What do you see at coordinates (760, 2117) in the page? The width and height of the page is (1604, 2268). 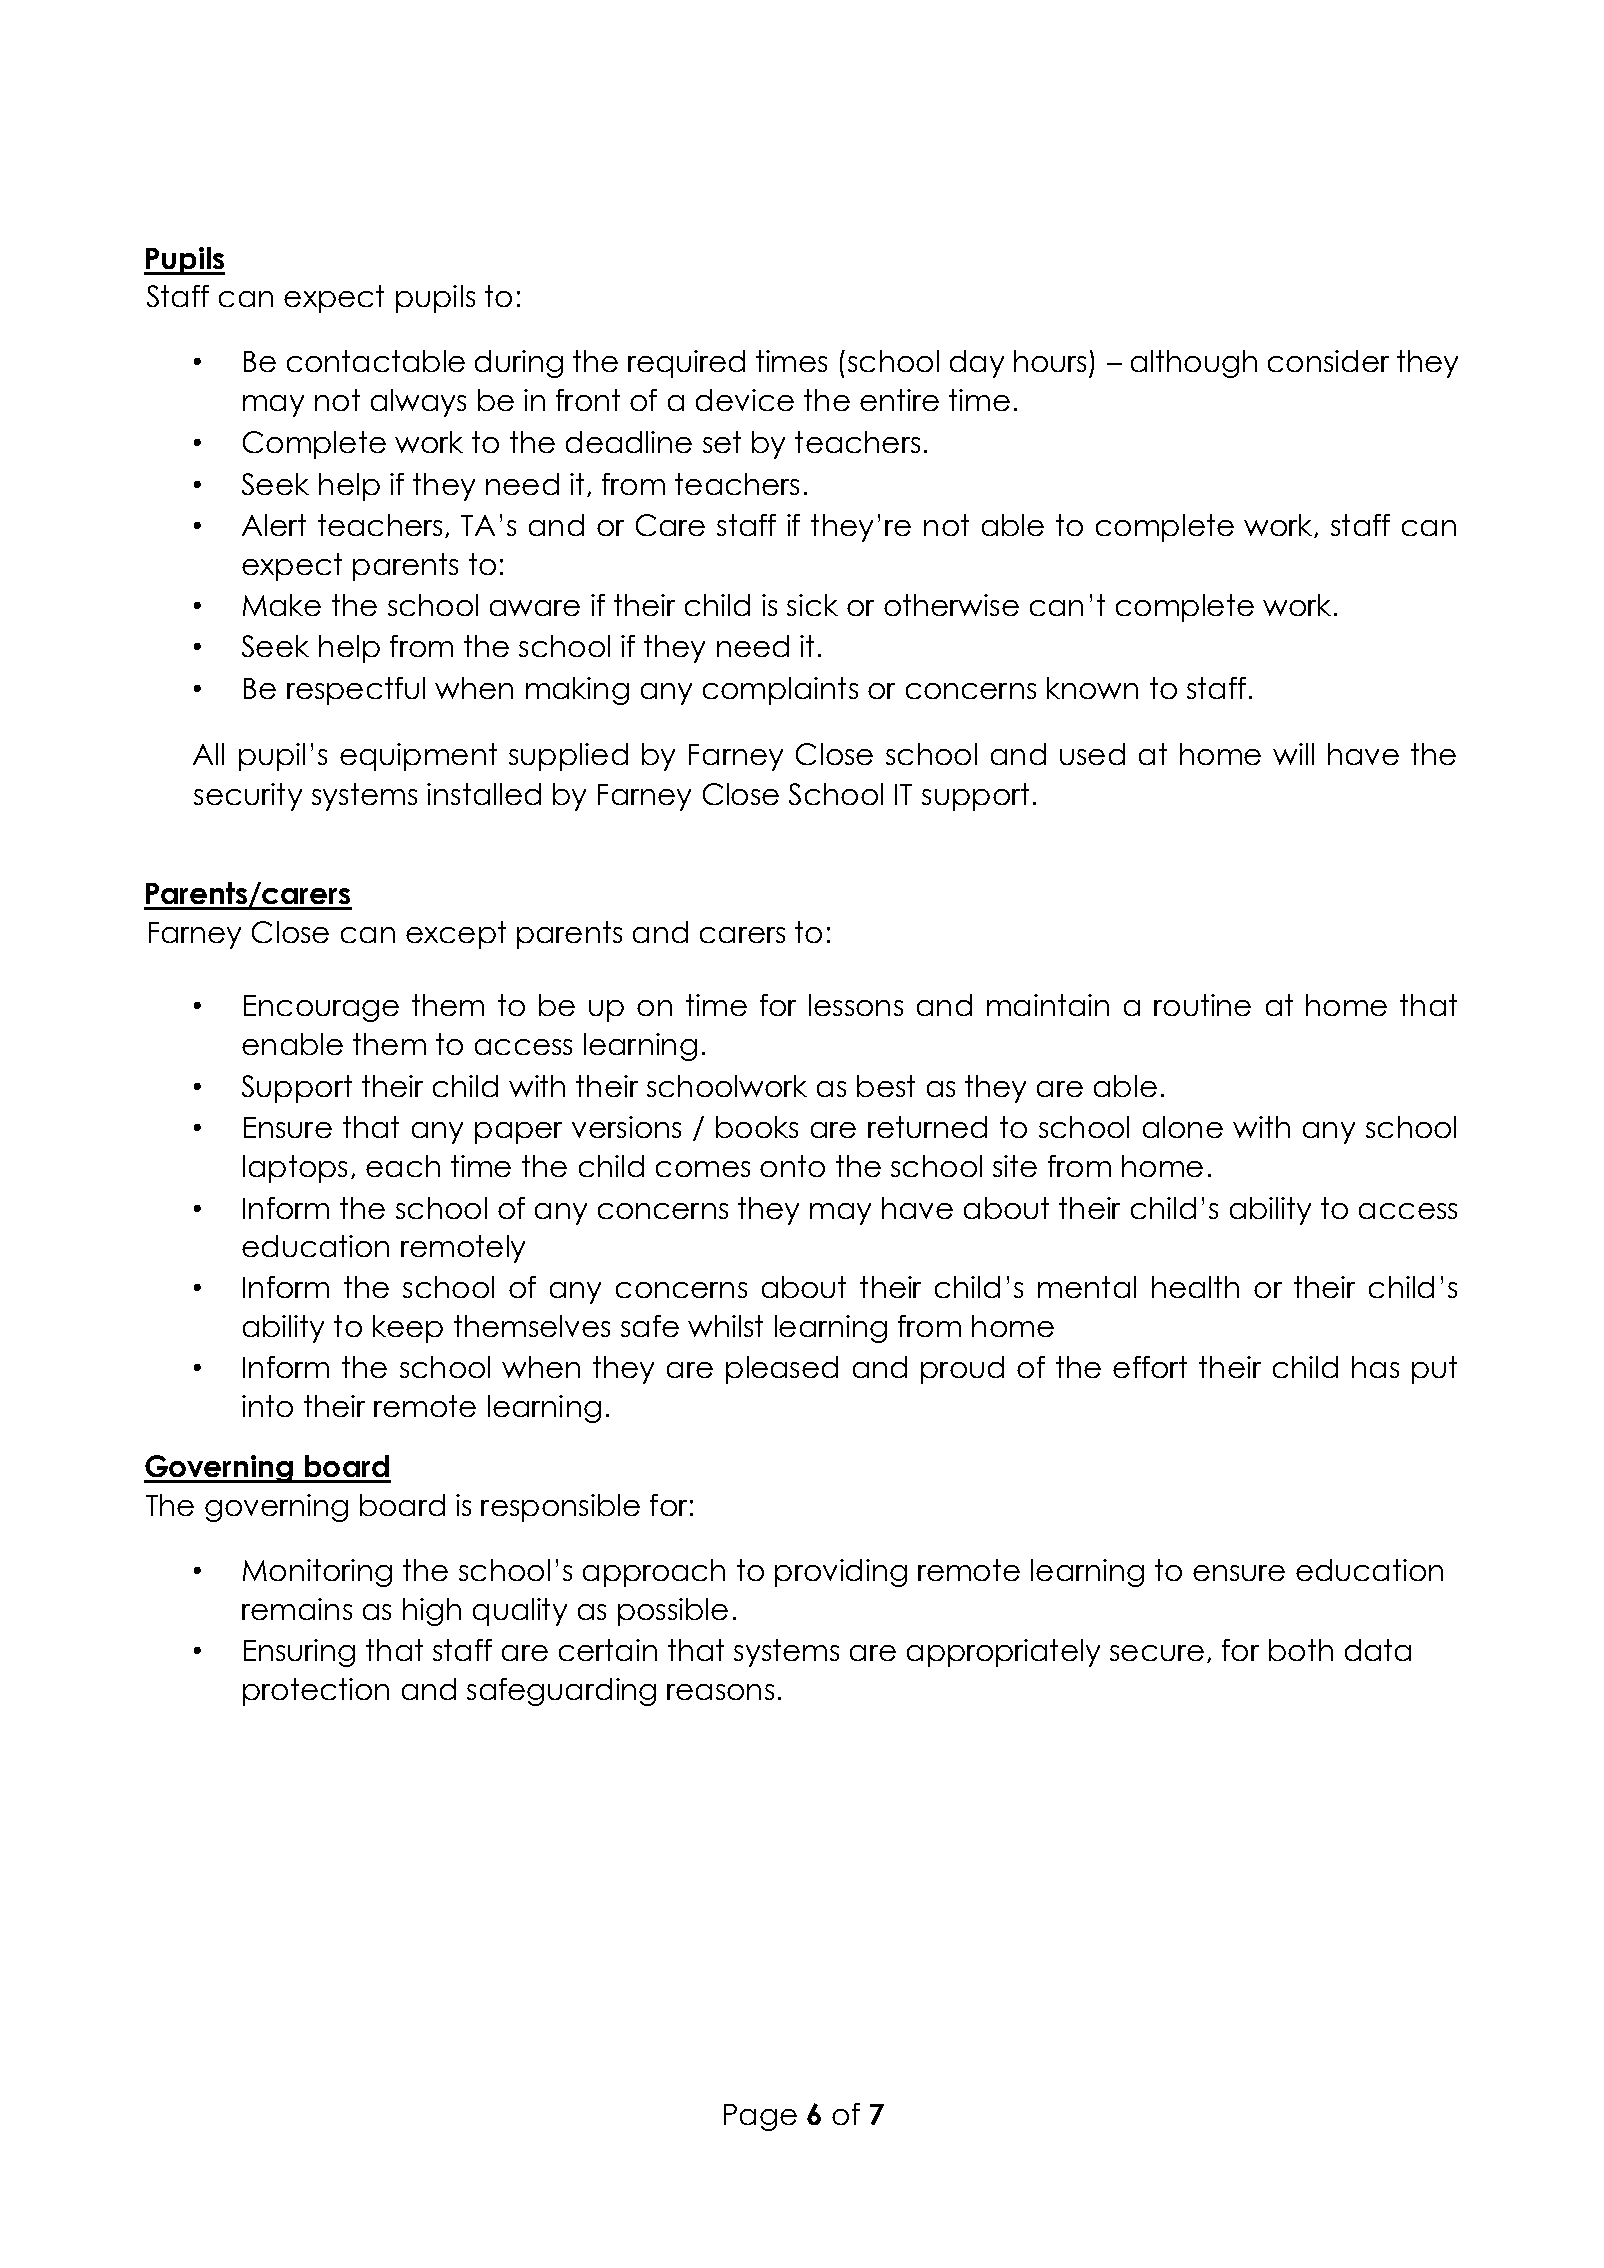 I see `Page` at bounding box center [760, 2117].
